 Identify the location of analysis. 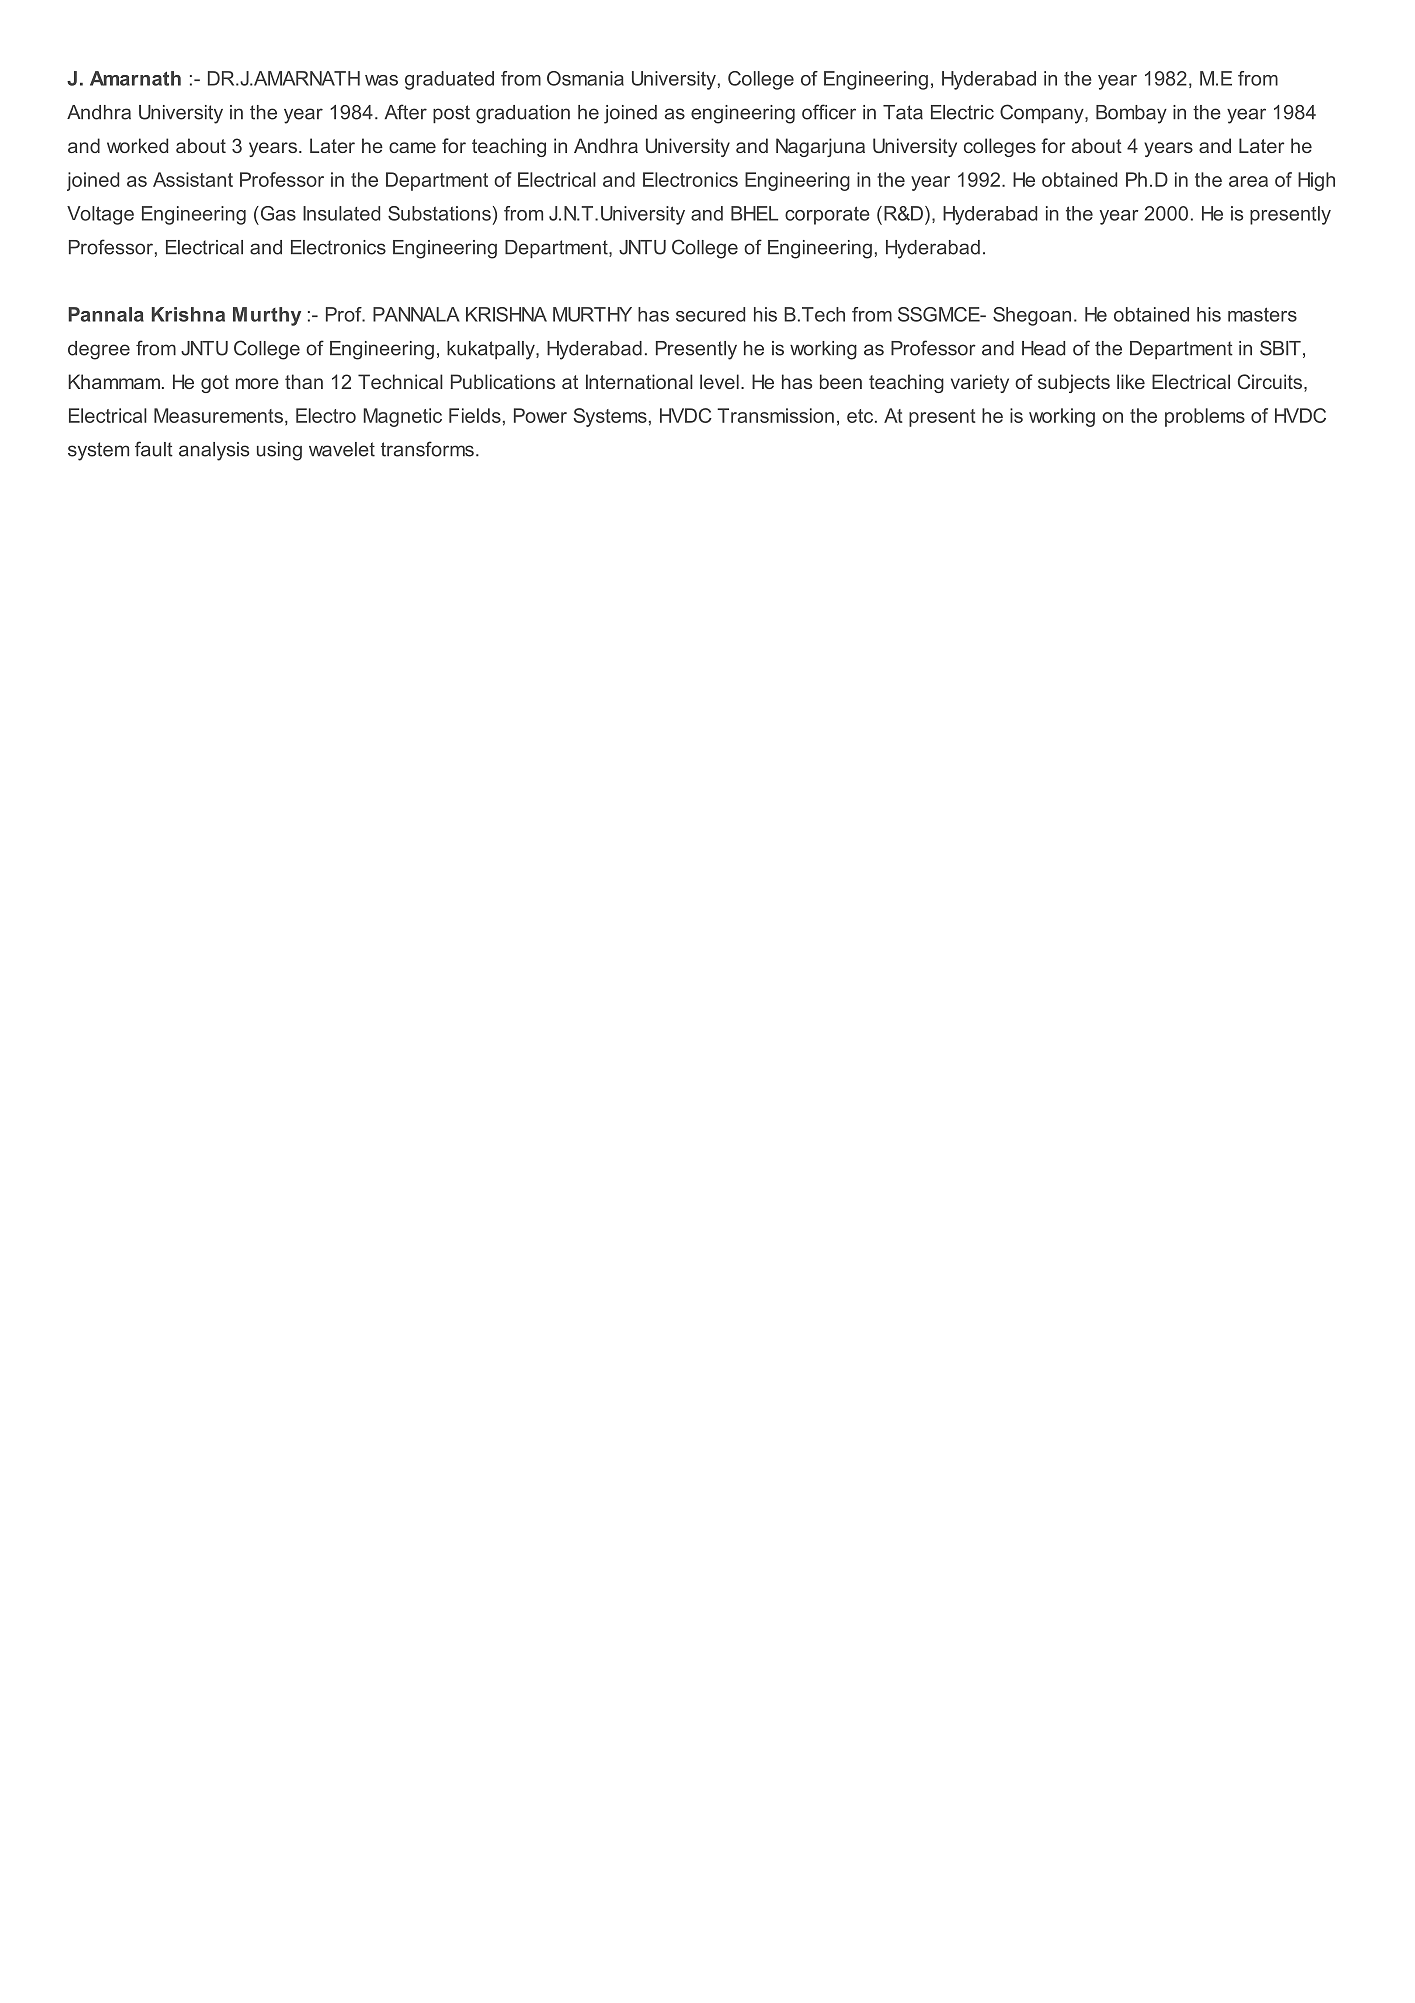
(214, 451).
